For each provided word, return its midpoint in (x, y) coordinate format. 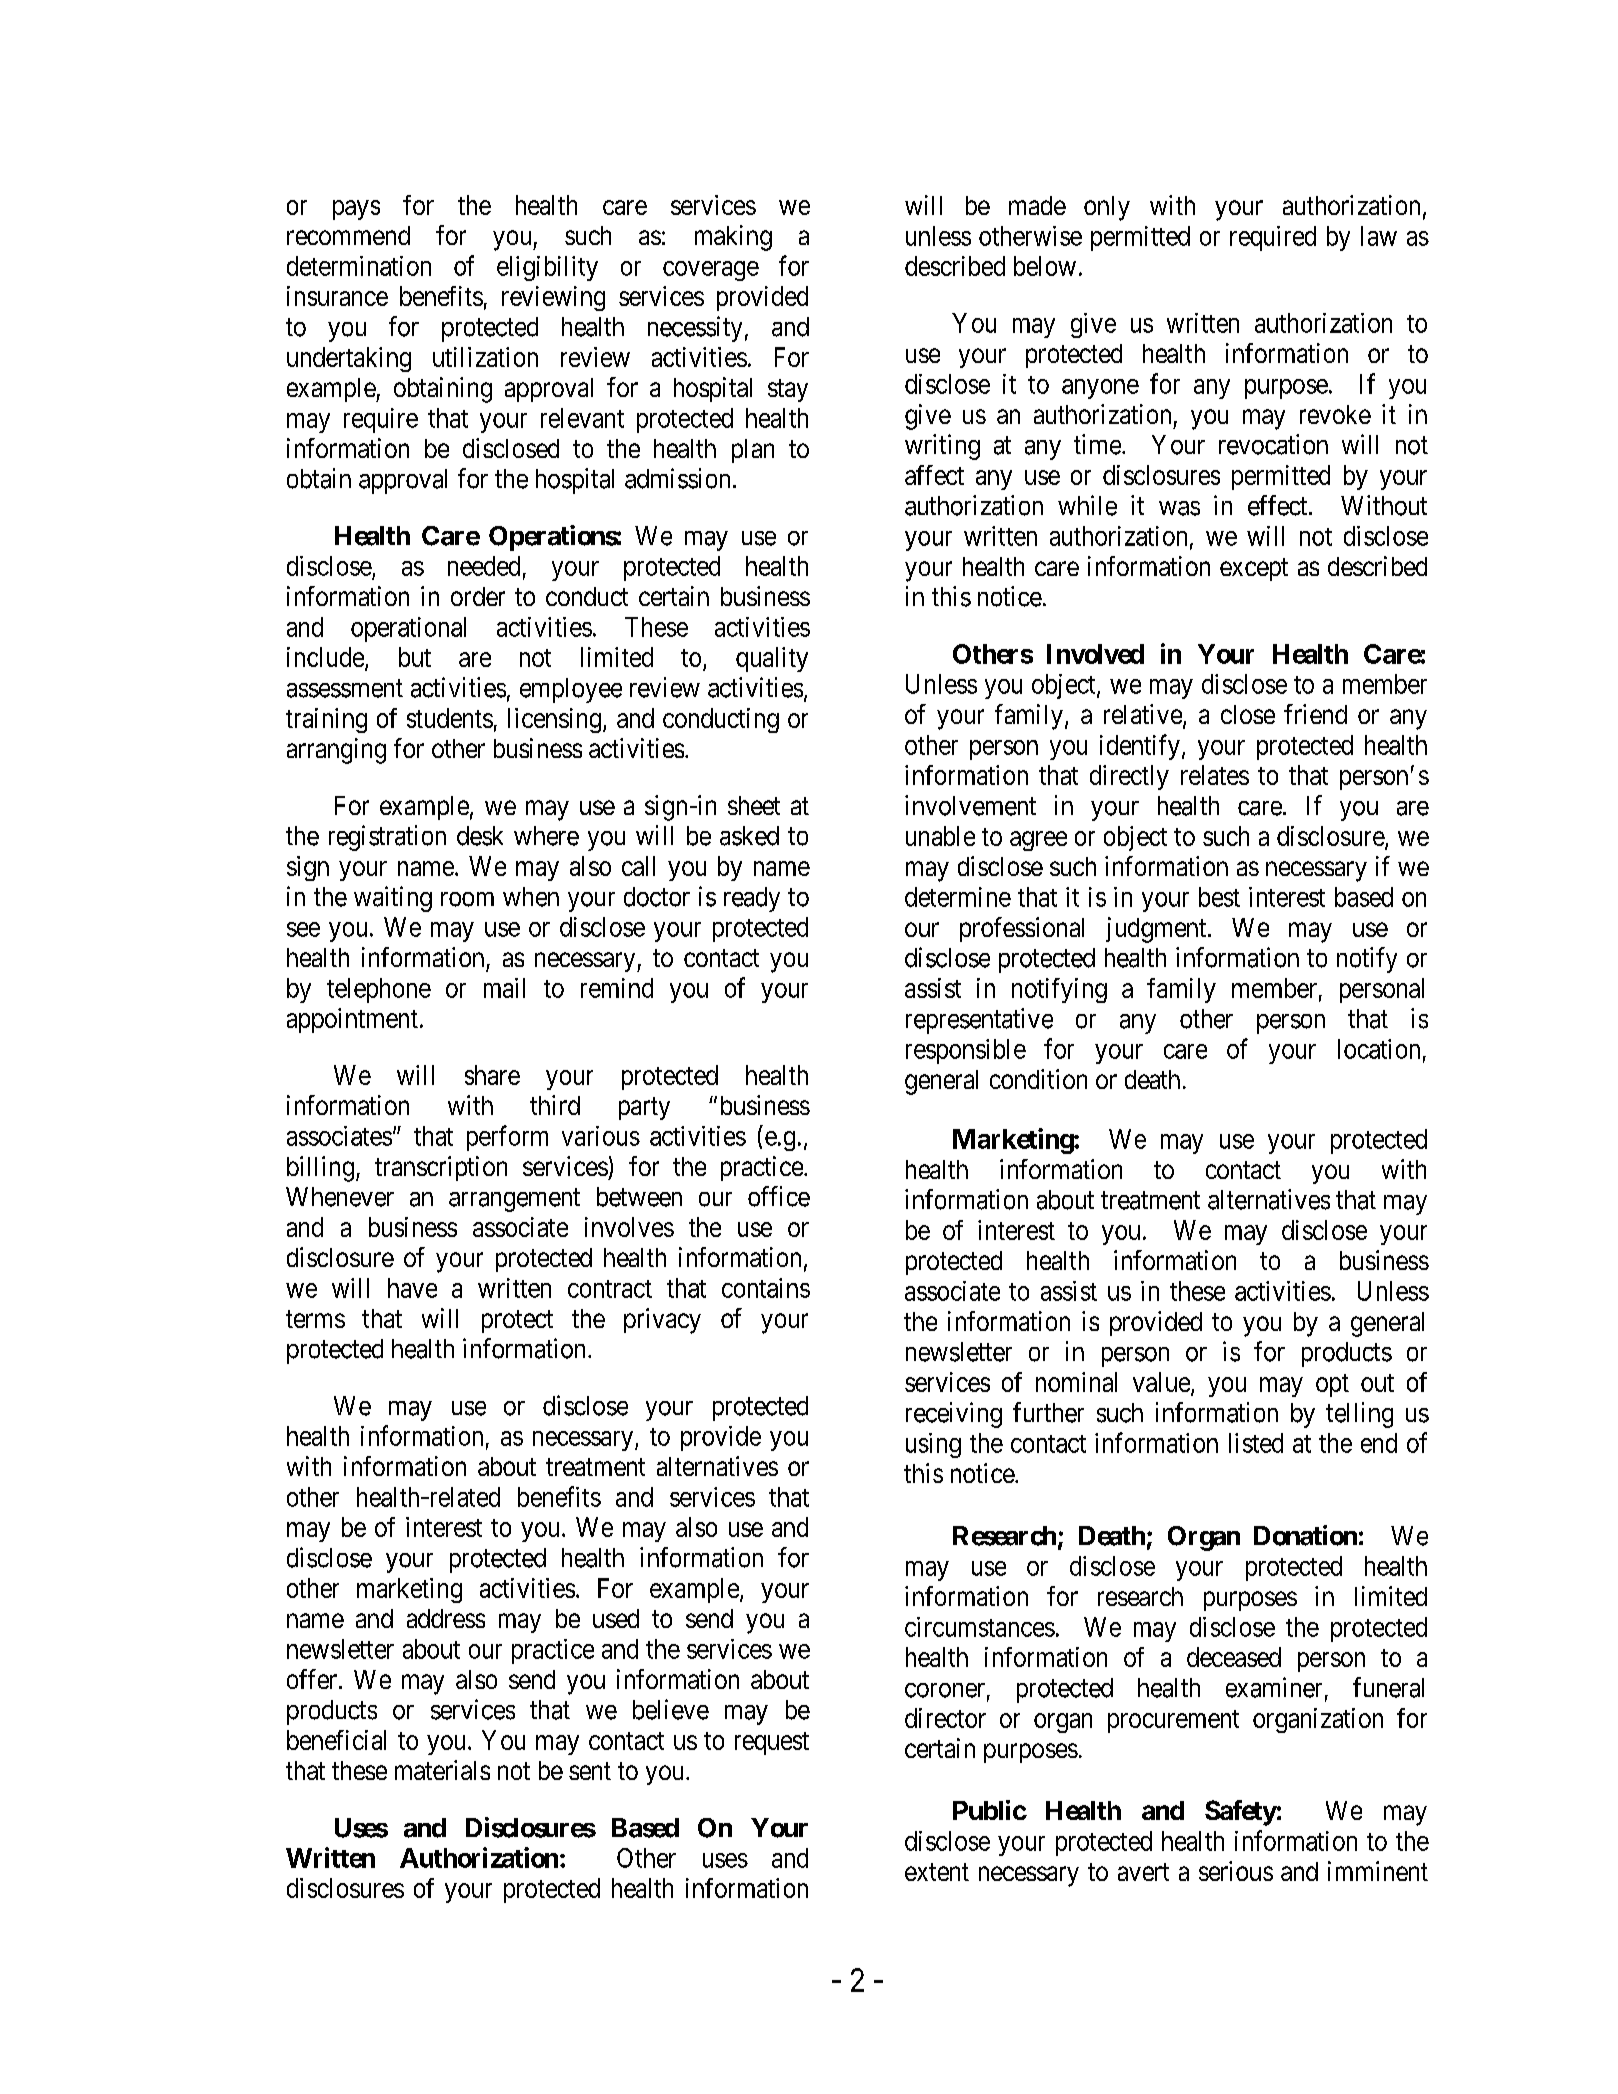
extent (937, 1872)
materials (442, 1770)
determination (359, 266)
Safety (1241, 1813)
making (733, 238)
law (1379, 236)
